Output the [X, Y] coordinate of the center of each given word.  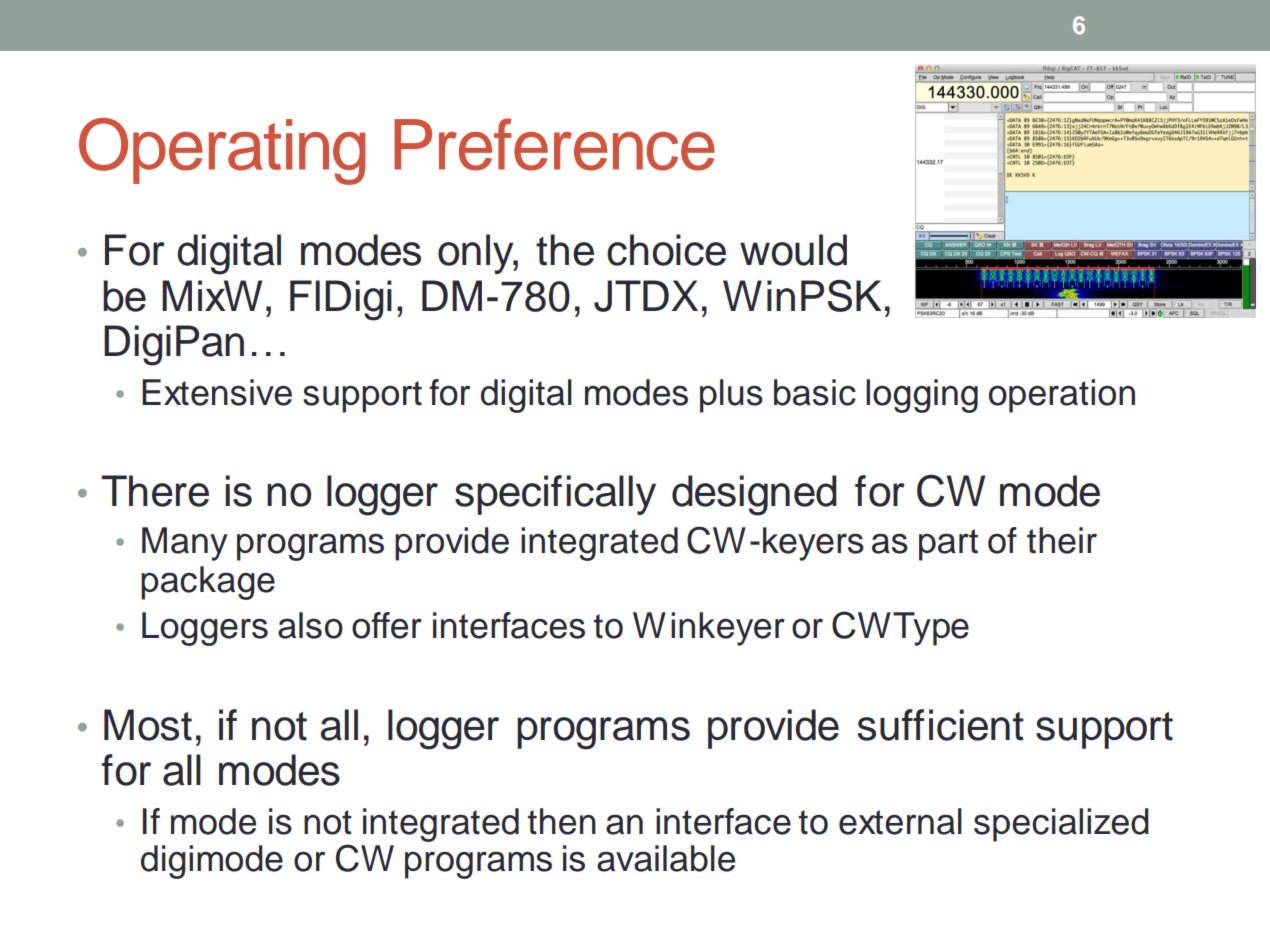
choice [666, 250]
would [793, 250]
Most [148, 725]
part [948, 545]
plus [731, 396]
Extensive [217, 392]
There [155, 491]
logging [922, 396]
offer [387, 625]
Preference [554, 144]
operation [1062, 396]
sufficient [941, 725]
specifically [555, 495]
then [561, 821]
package [208, 583]
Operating [222, 151]
